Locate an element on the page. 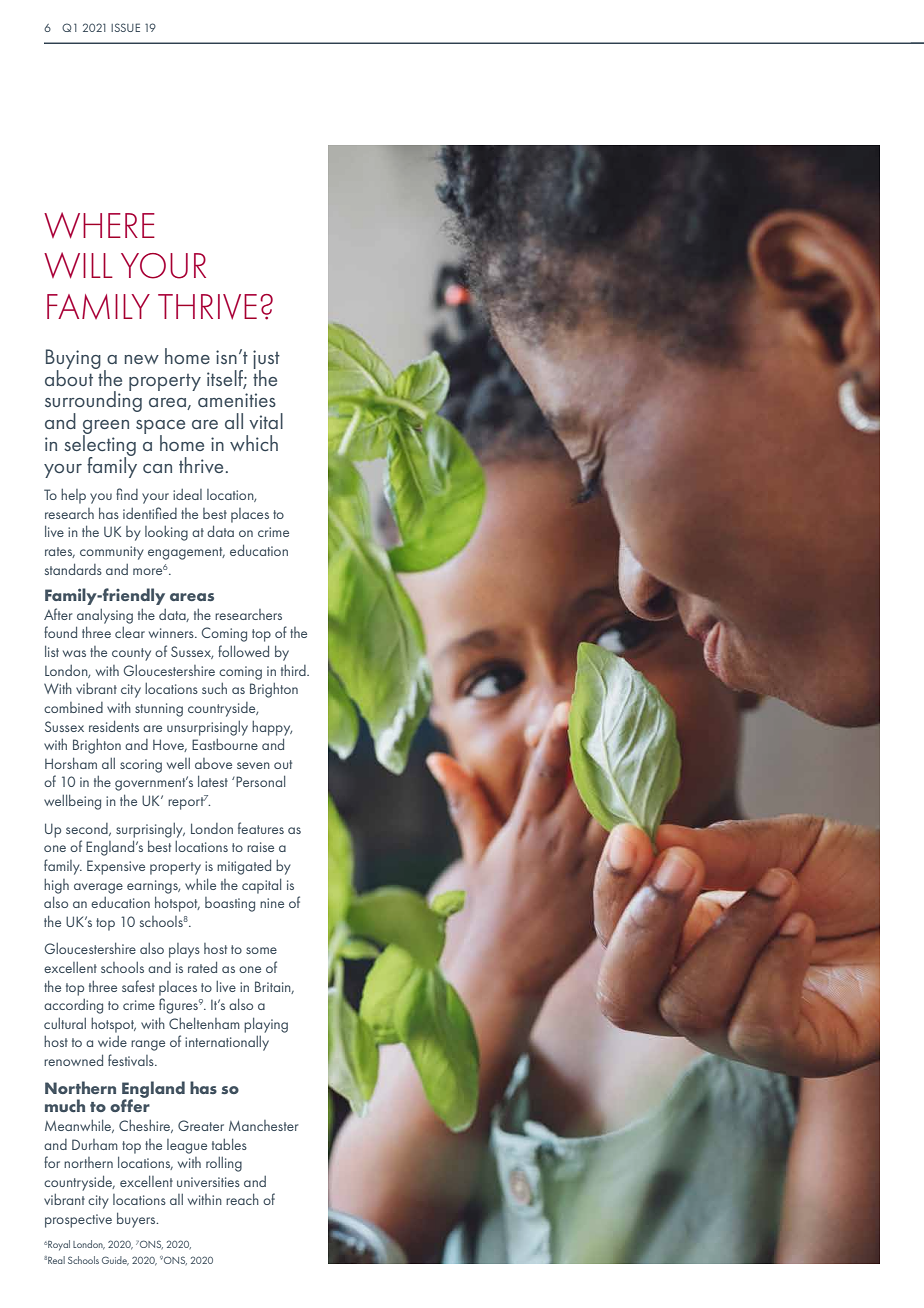  was is located at coordinates (74, 653).
